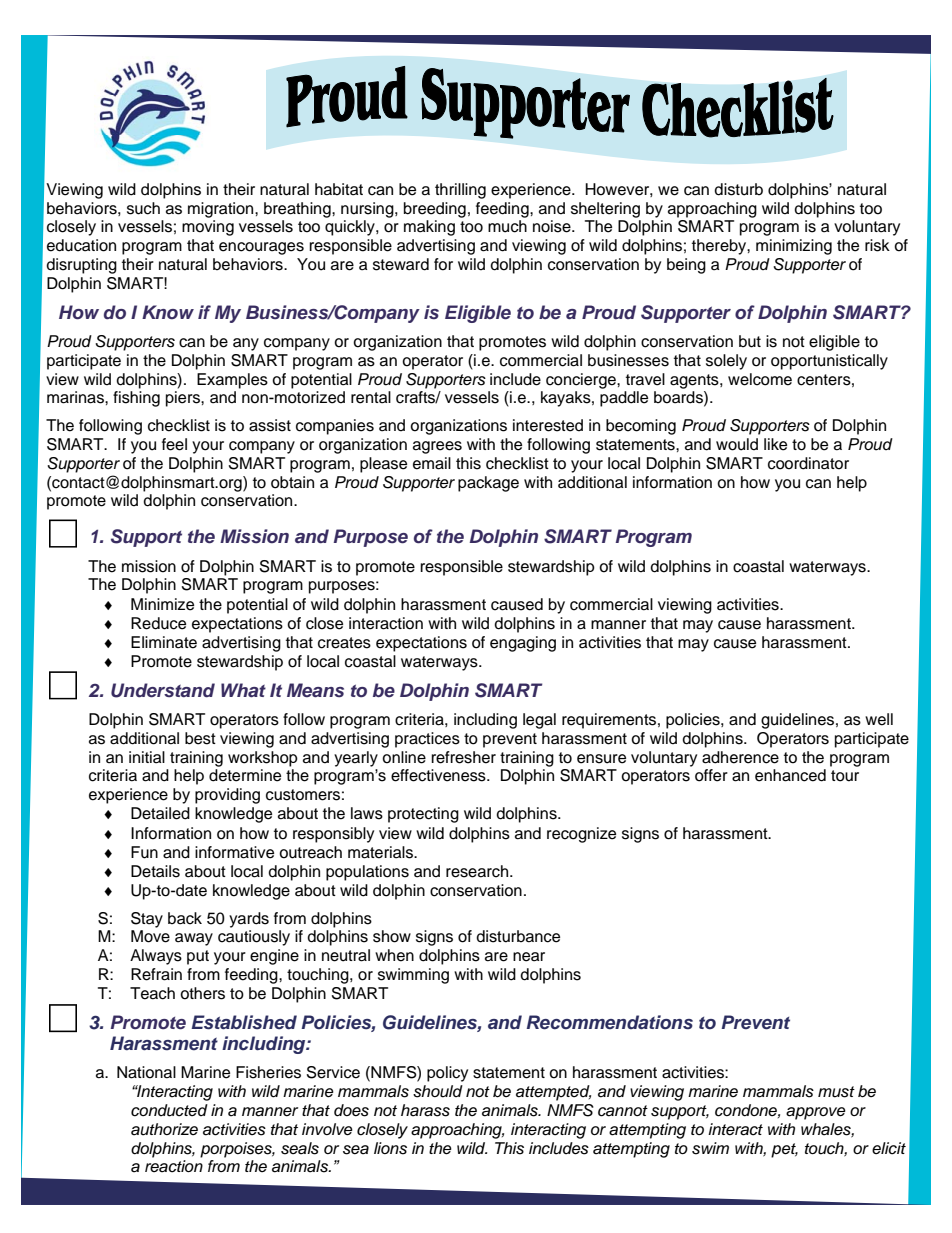 Image resolution: width=952 pixels, height=1233 pixels. I want to click on such, so click(143, 208).
